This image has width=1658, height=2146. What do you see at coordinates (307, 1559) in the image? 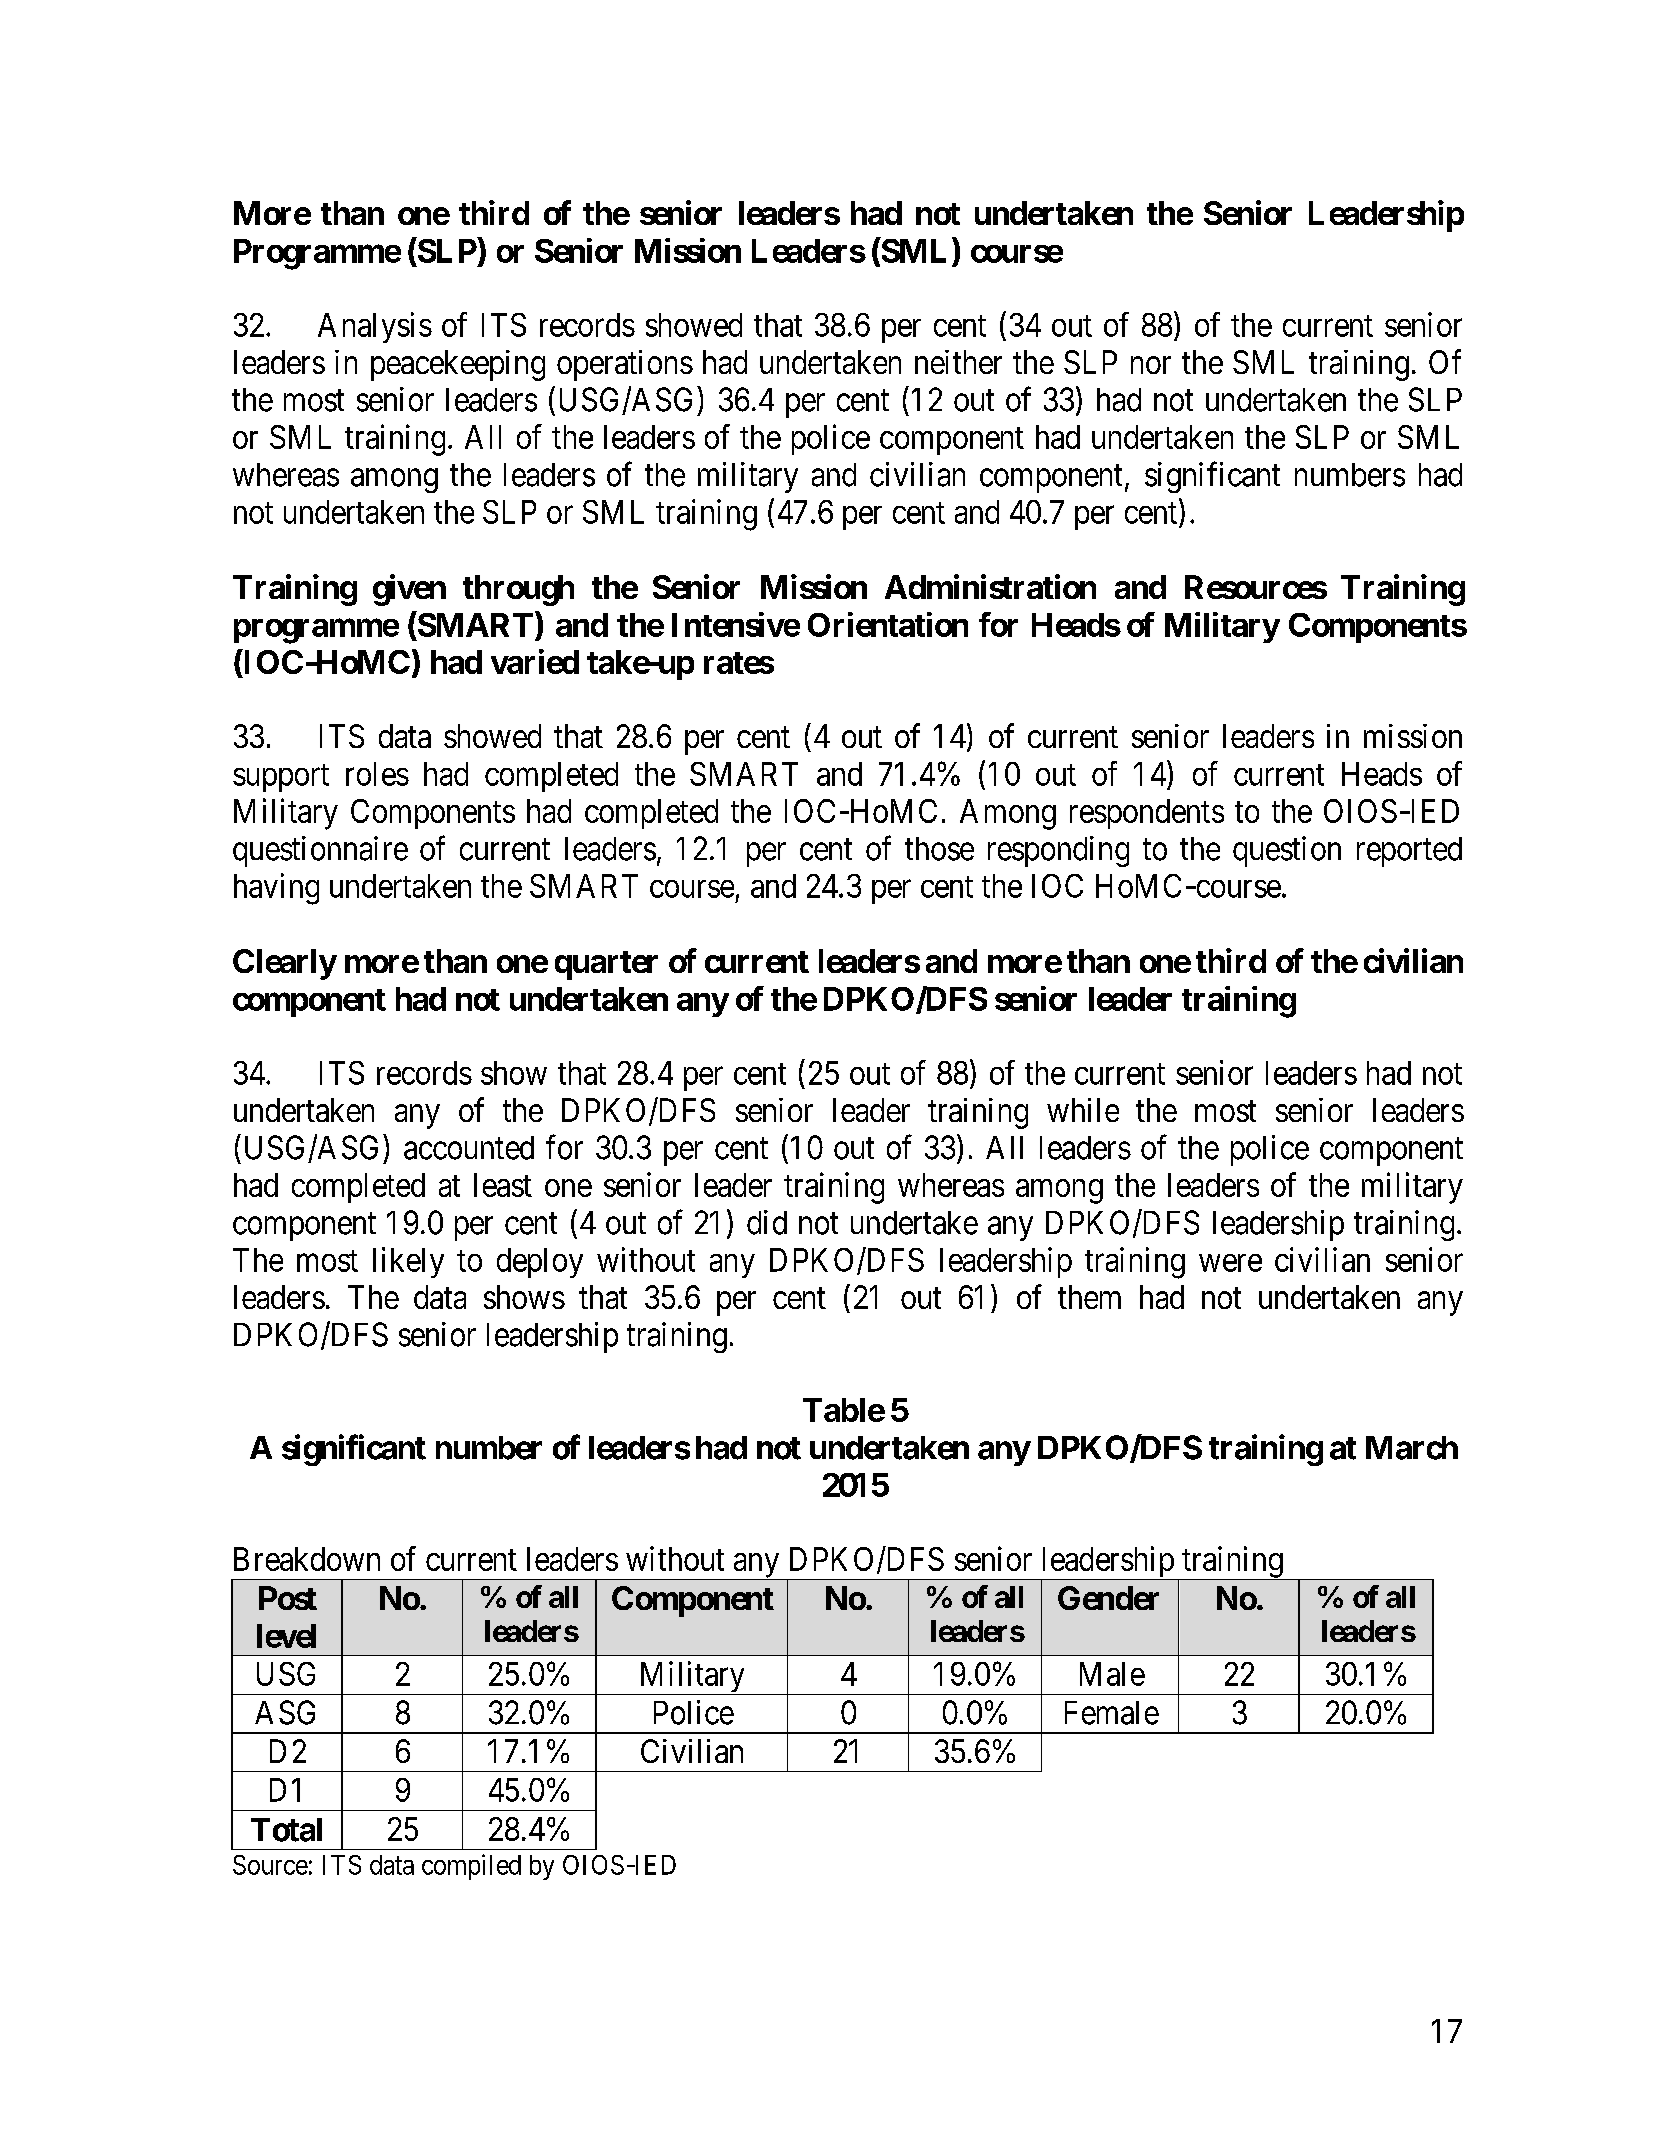
I see `Breakdown` at bounding box center [307, 1559].
